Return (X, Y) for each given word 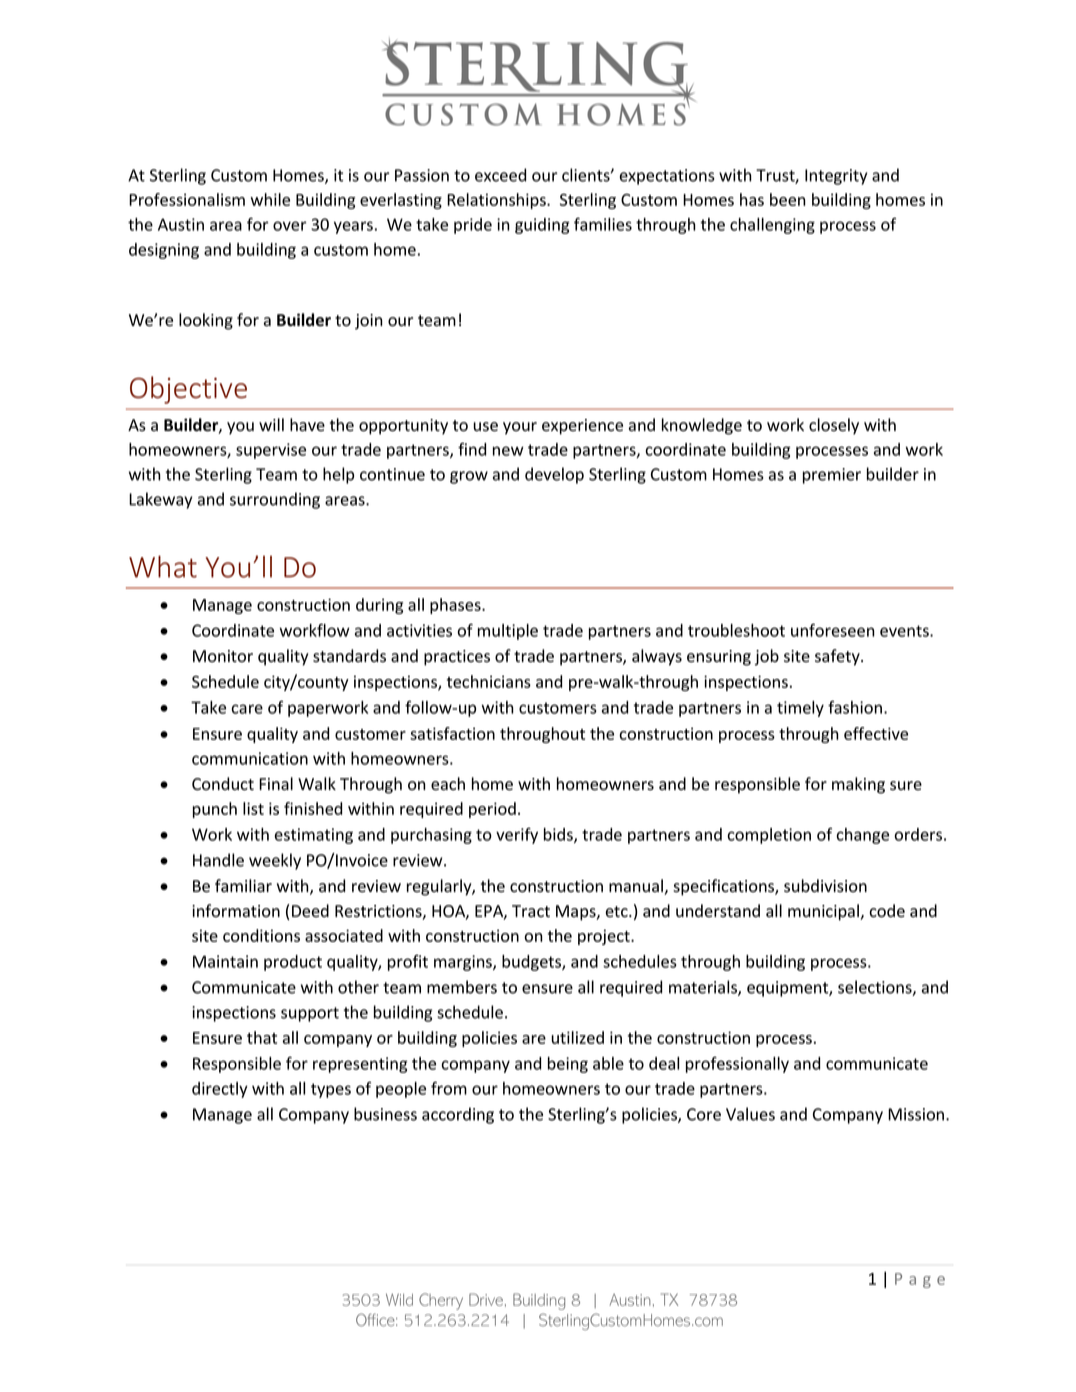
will (271, 424)
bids (559, 835)
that (262, 1037)
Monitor (223, 656)
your (520, 428)
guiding (542, 226)
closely (834, 426)
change (863, 836)
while (270, 199)
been (788, 199)
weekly (275, 861)
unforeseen (833, 630)
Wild (399, 1300)
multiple (508, 632)
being (568, 1065)
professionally (737, 1065)
